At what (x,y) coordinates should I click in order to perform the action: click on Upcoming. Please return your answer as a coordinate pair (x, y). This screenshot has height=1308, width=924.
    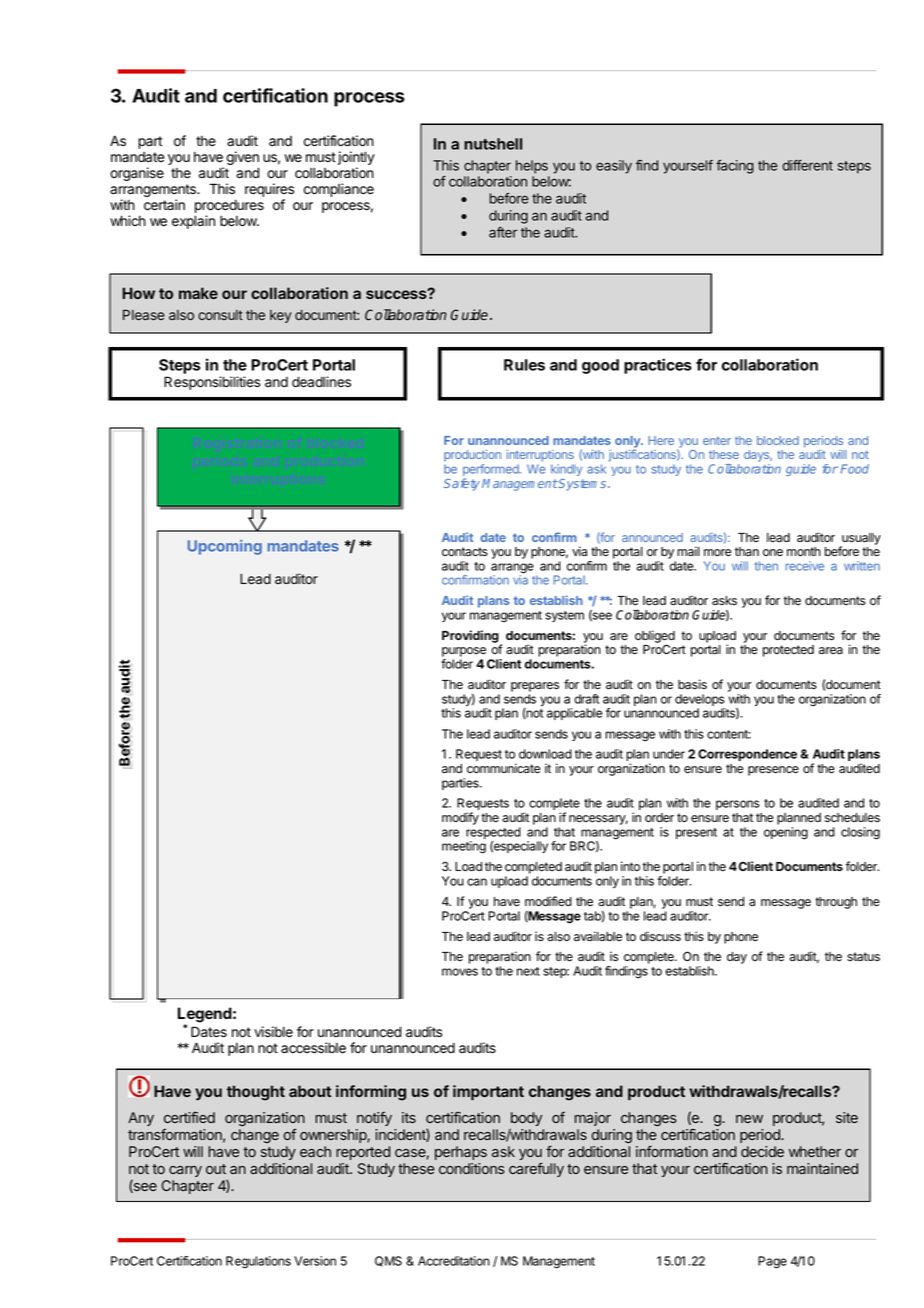
    Looking at the image, I should click on (225, 547).
